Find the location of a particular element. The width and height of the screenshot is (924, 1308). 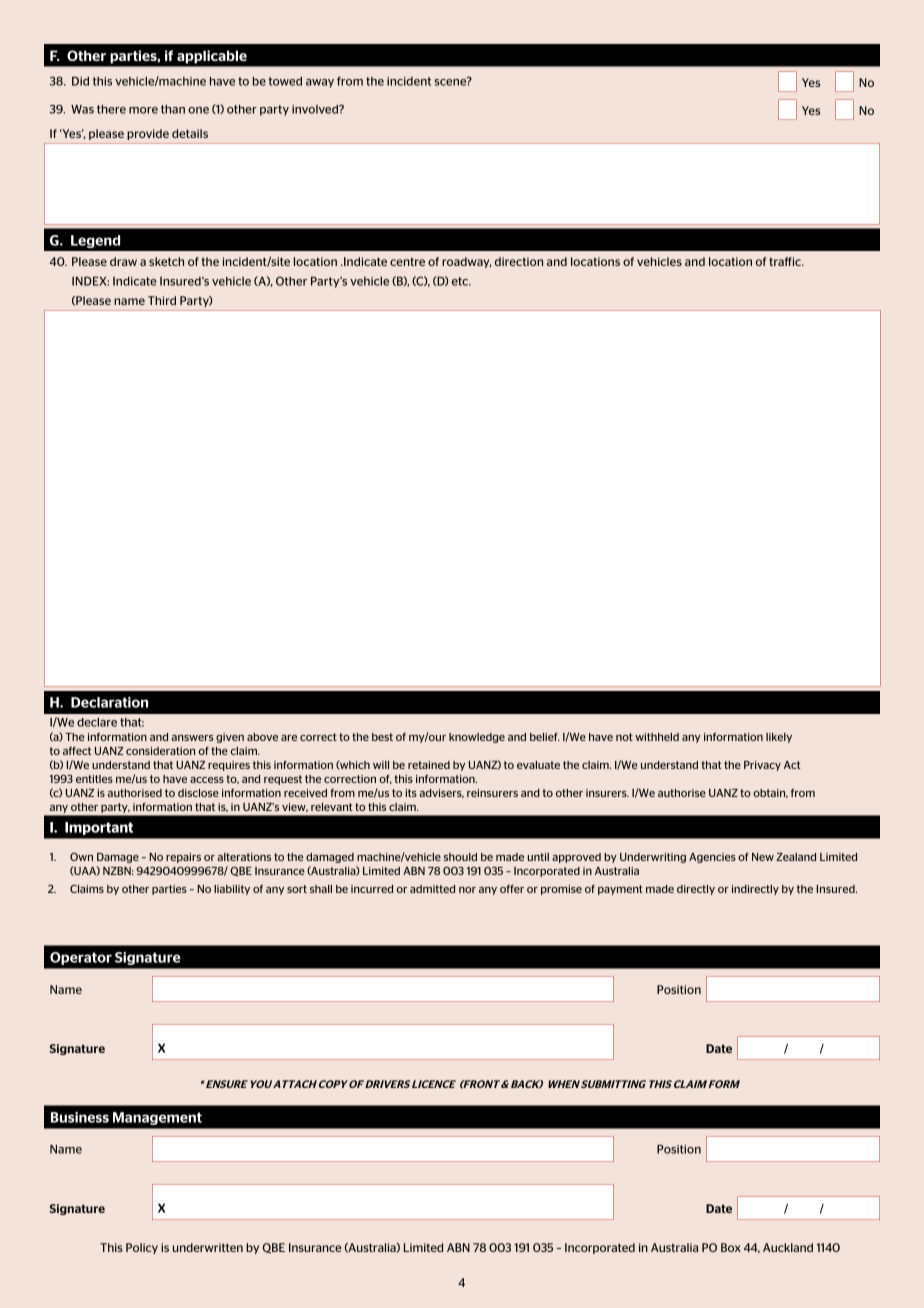

traffic is located at coordinates (786, 261).
